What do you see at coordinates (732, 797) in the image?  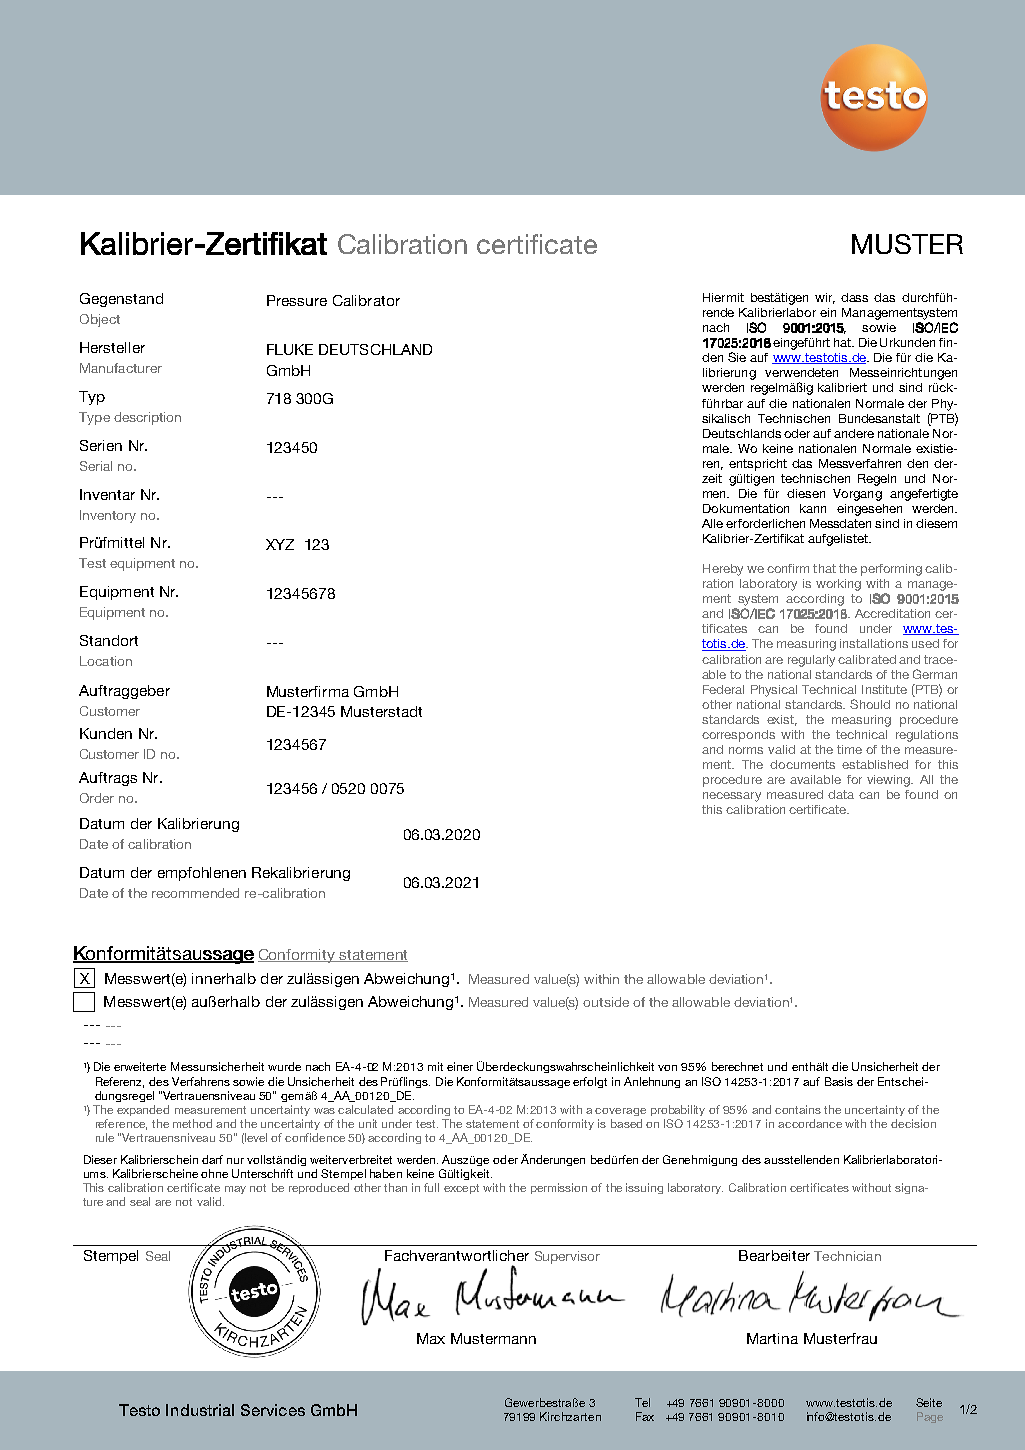 I see `necessary` at bounding box center [732, 797].
